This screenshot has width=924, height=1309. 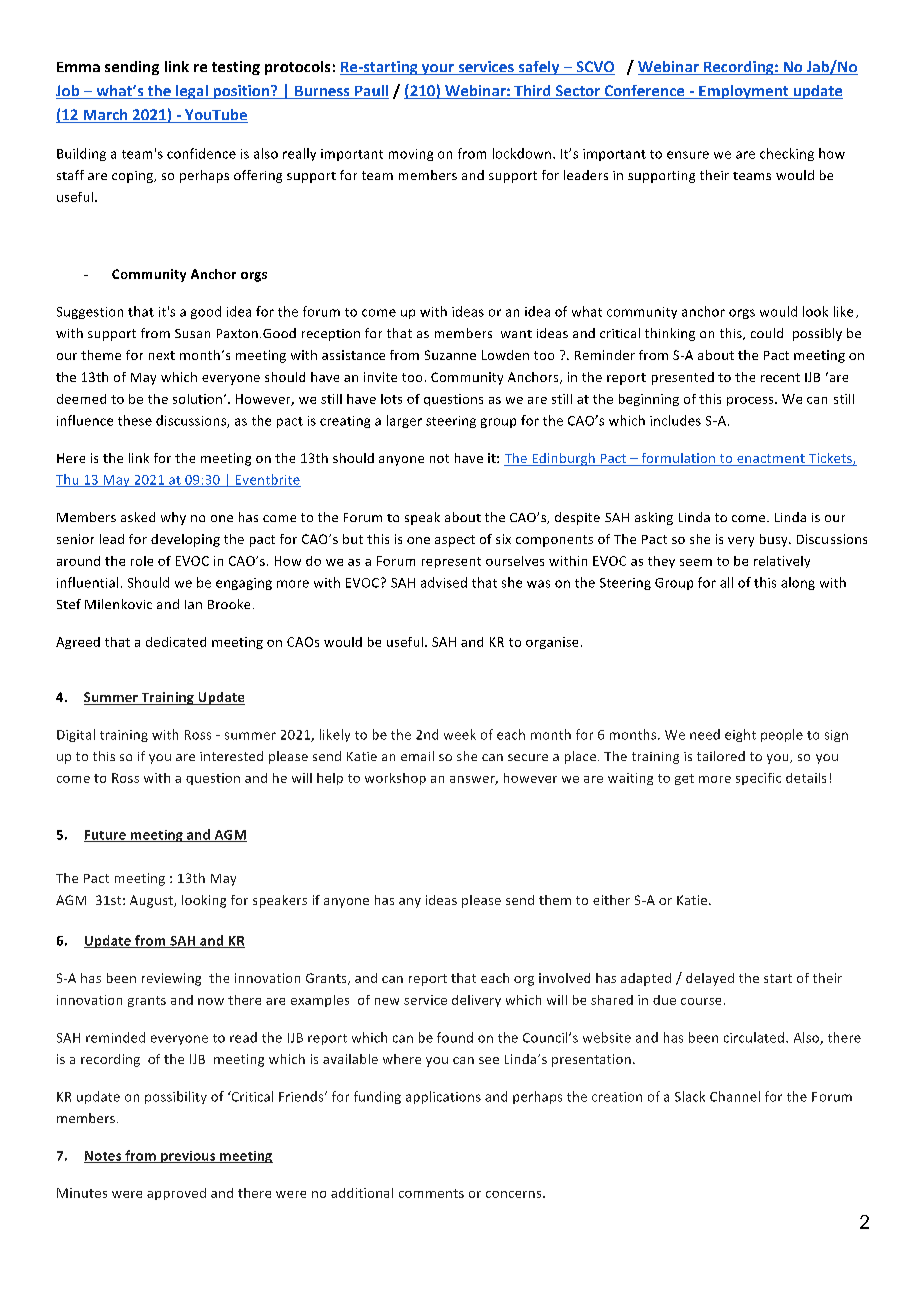 I want to click on workshop, so click(x=395, y=779).
